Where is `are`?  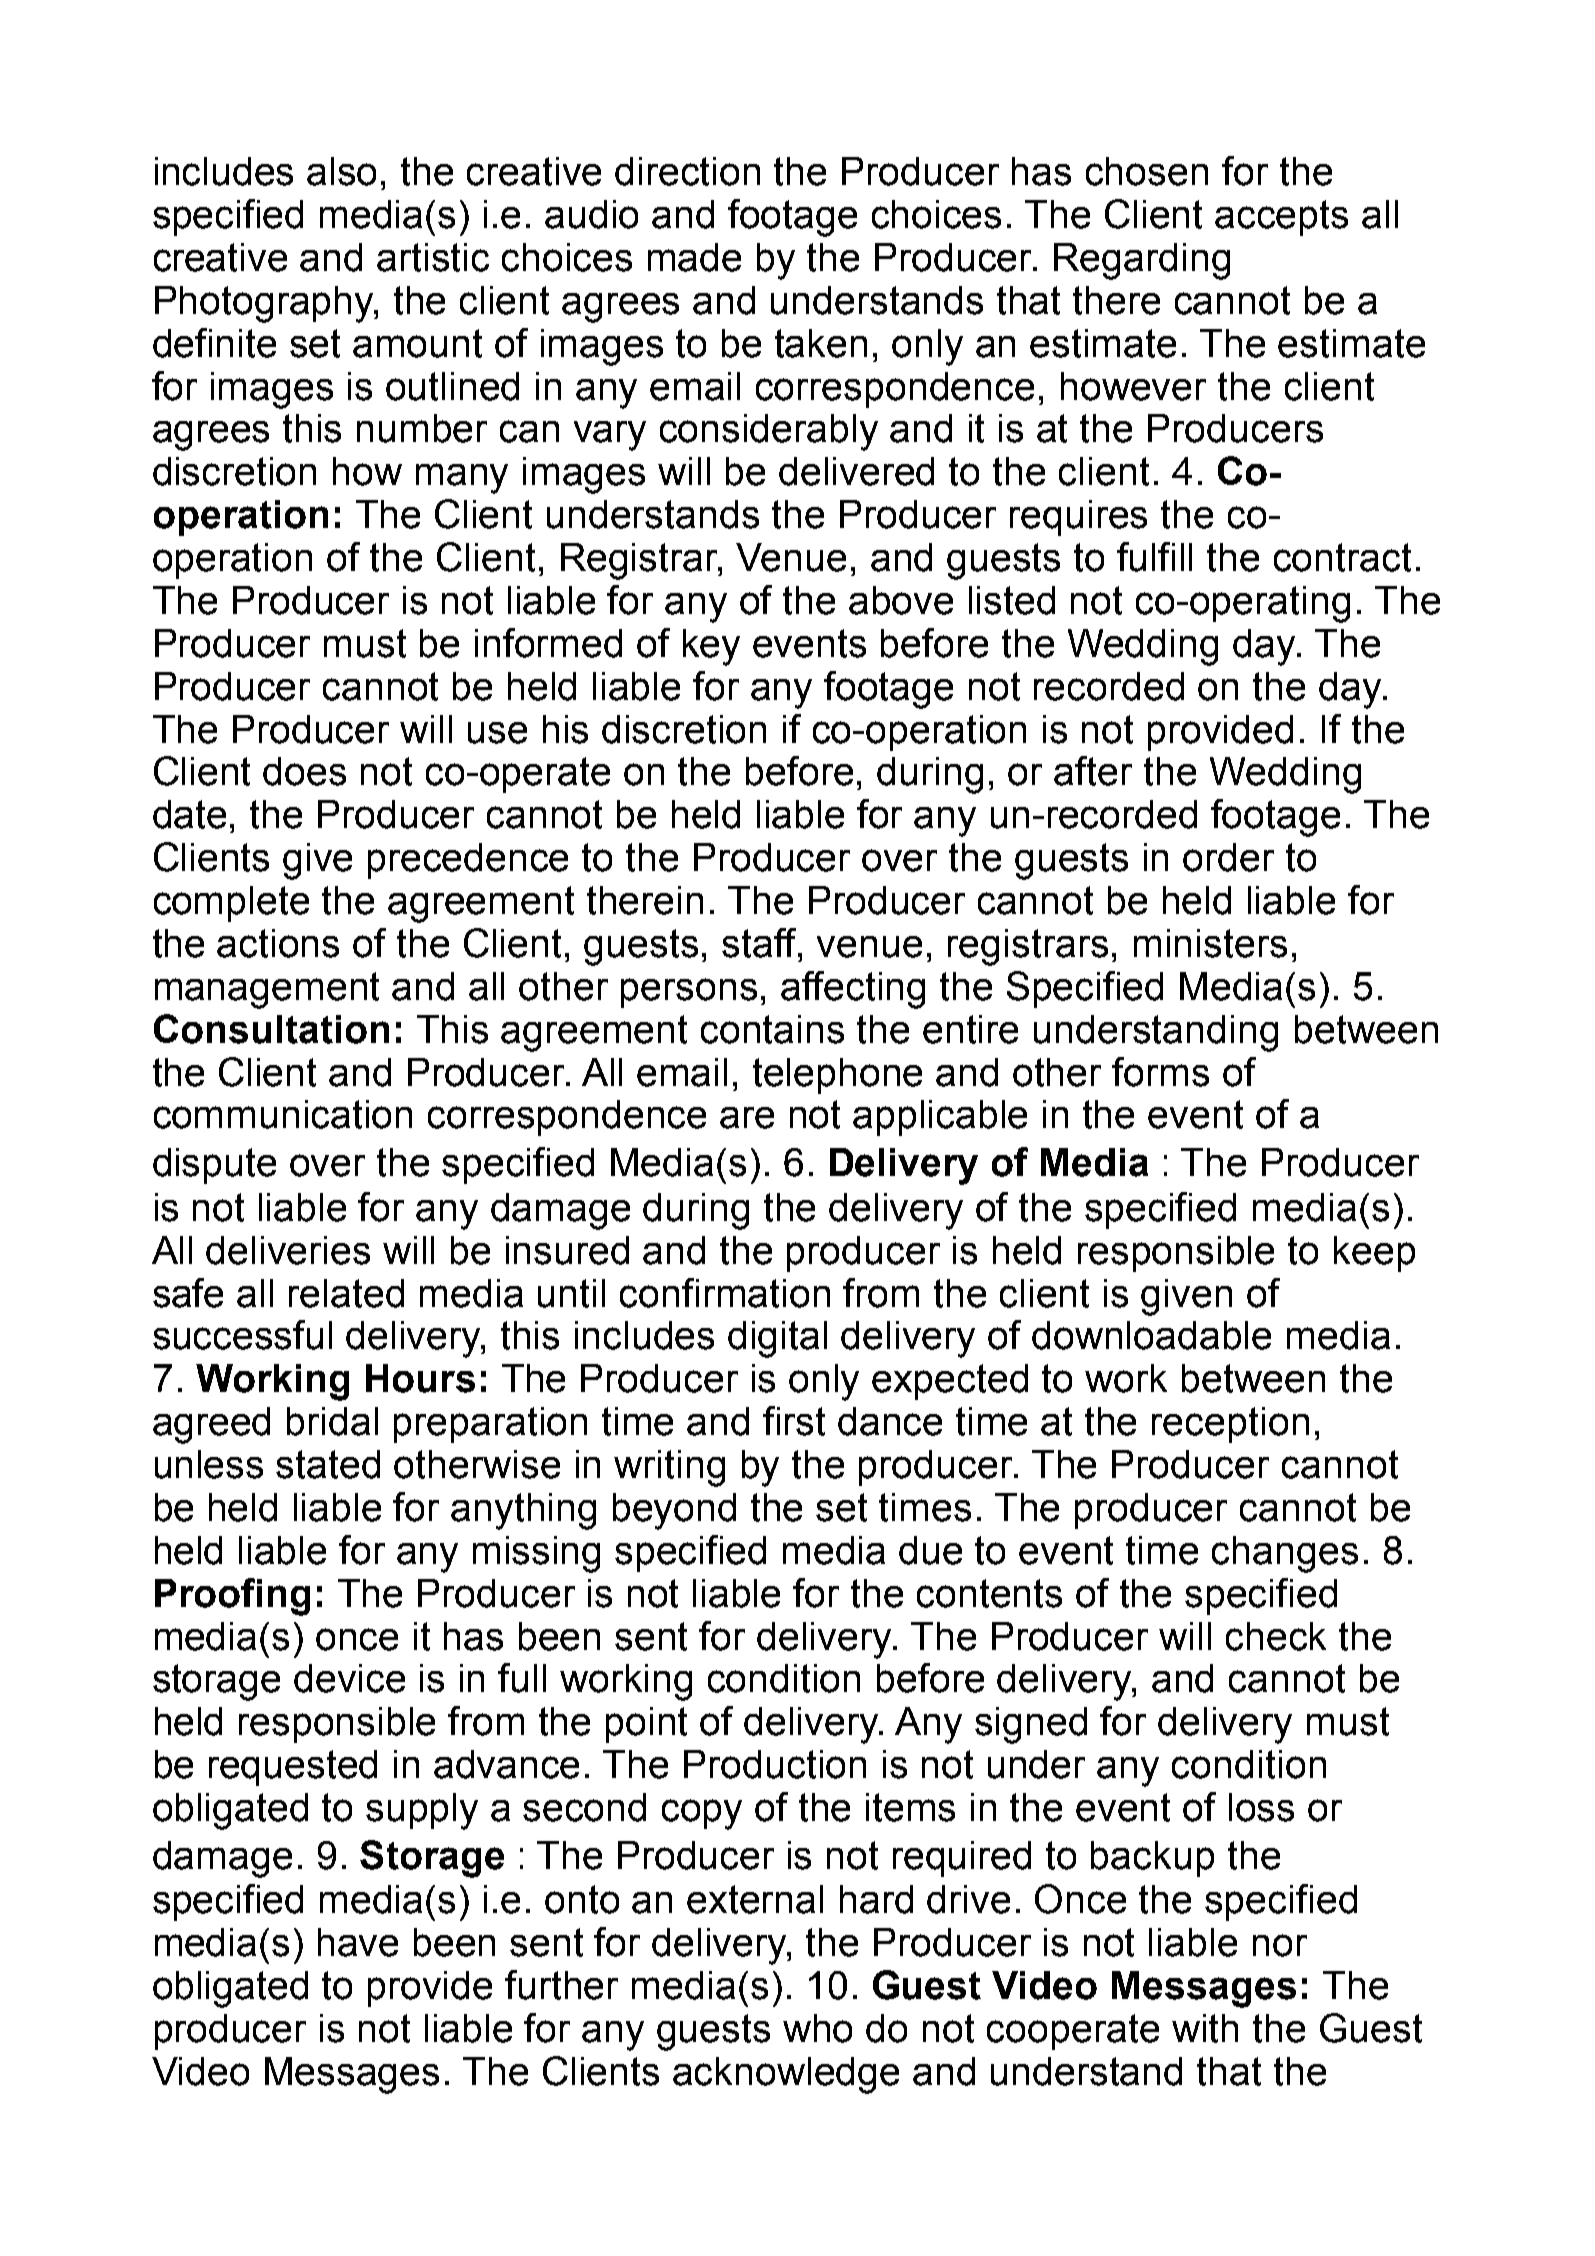
are is located at coordinates (747, 1118).
